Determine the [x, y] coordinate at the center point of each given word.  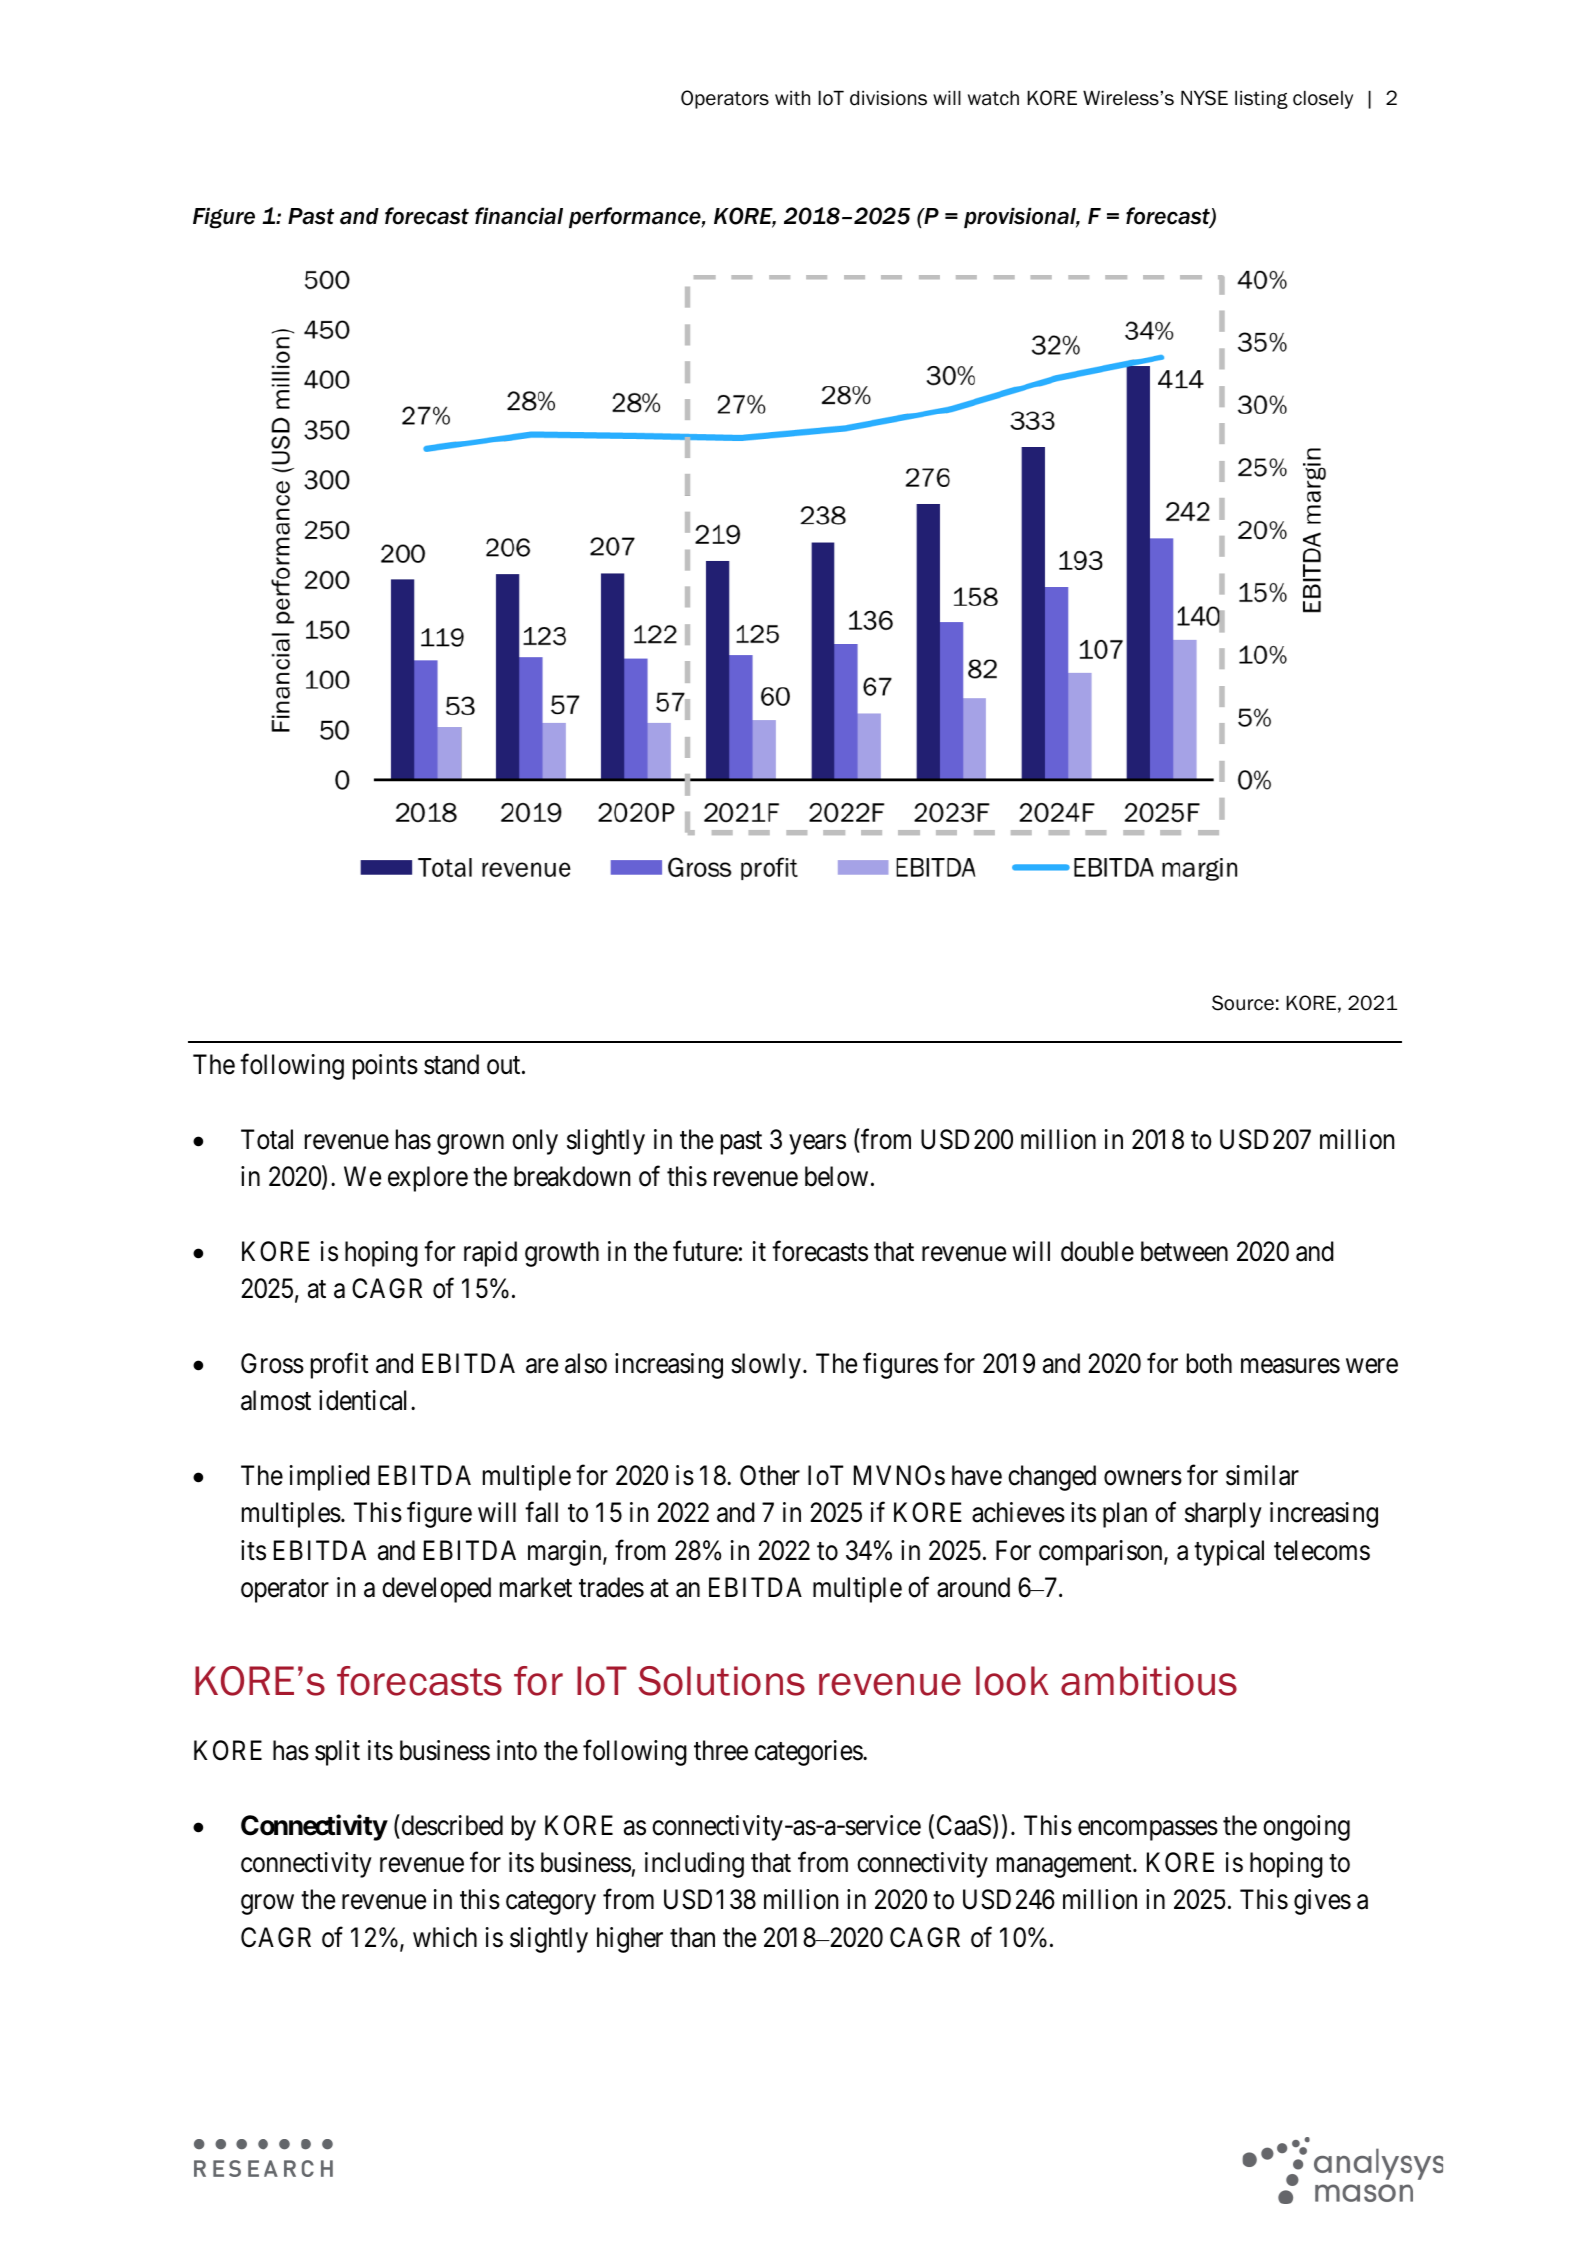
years [817, 1144]
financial [519, 216]
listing [1261, 99]
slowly [766, 1366]
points [385, 1067]
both [1209, 1363]
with [792, 98]
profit [339, 1366]
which [445, 1937]
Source [1243, 1003]
